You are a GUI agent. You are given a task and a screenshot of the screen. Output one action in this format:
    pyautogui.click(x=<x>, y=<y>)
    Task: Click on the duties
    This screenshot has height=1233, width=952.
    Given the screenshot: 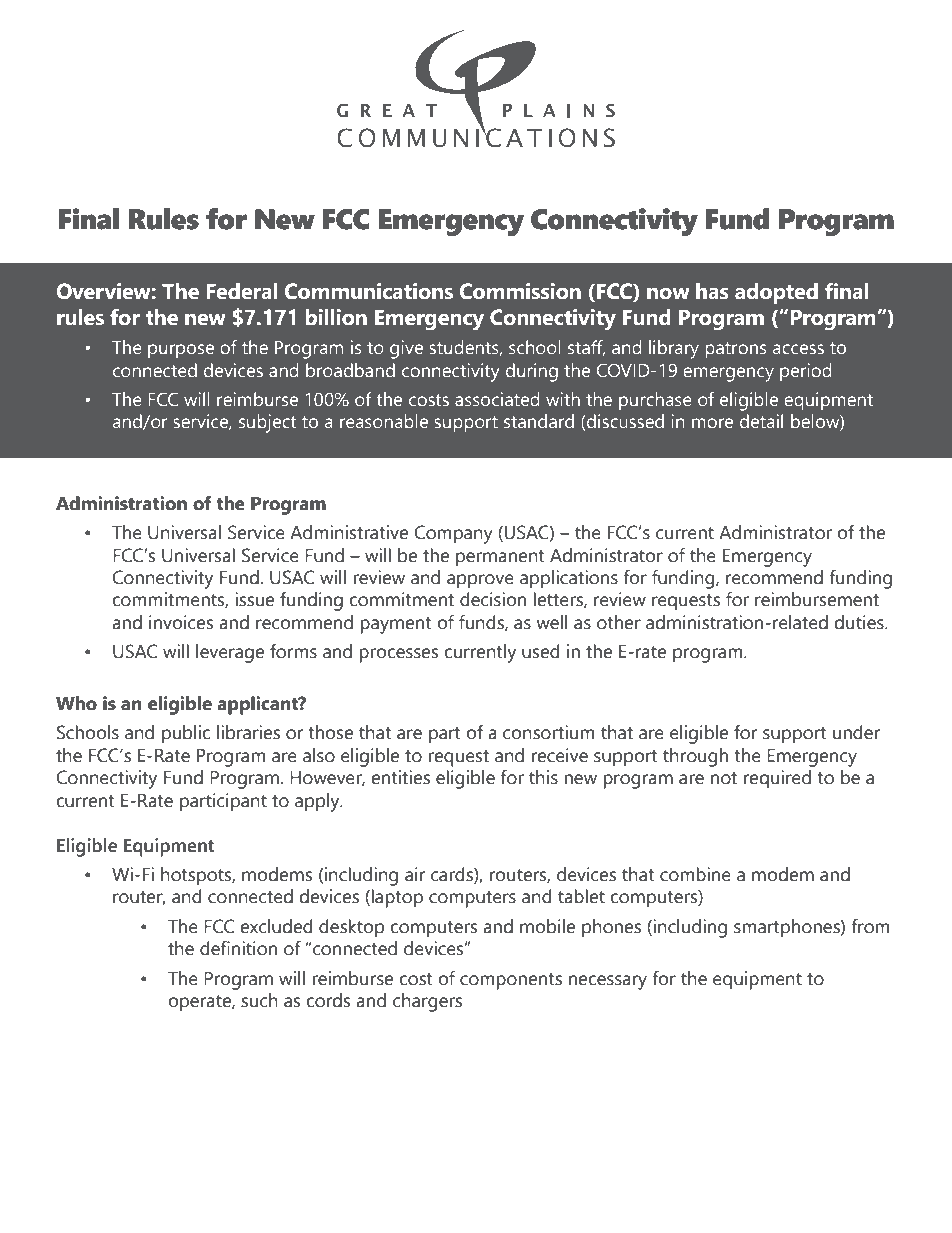 What is the action you would take?
    pyautogui.click(x=860, y=622)
